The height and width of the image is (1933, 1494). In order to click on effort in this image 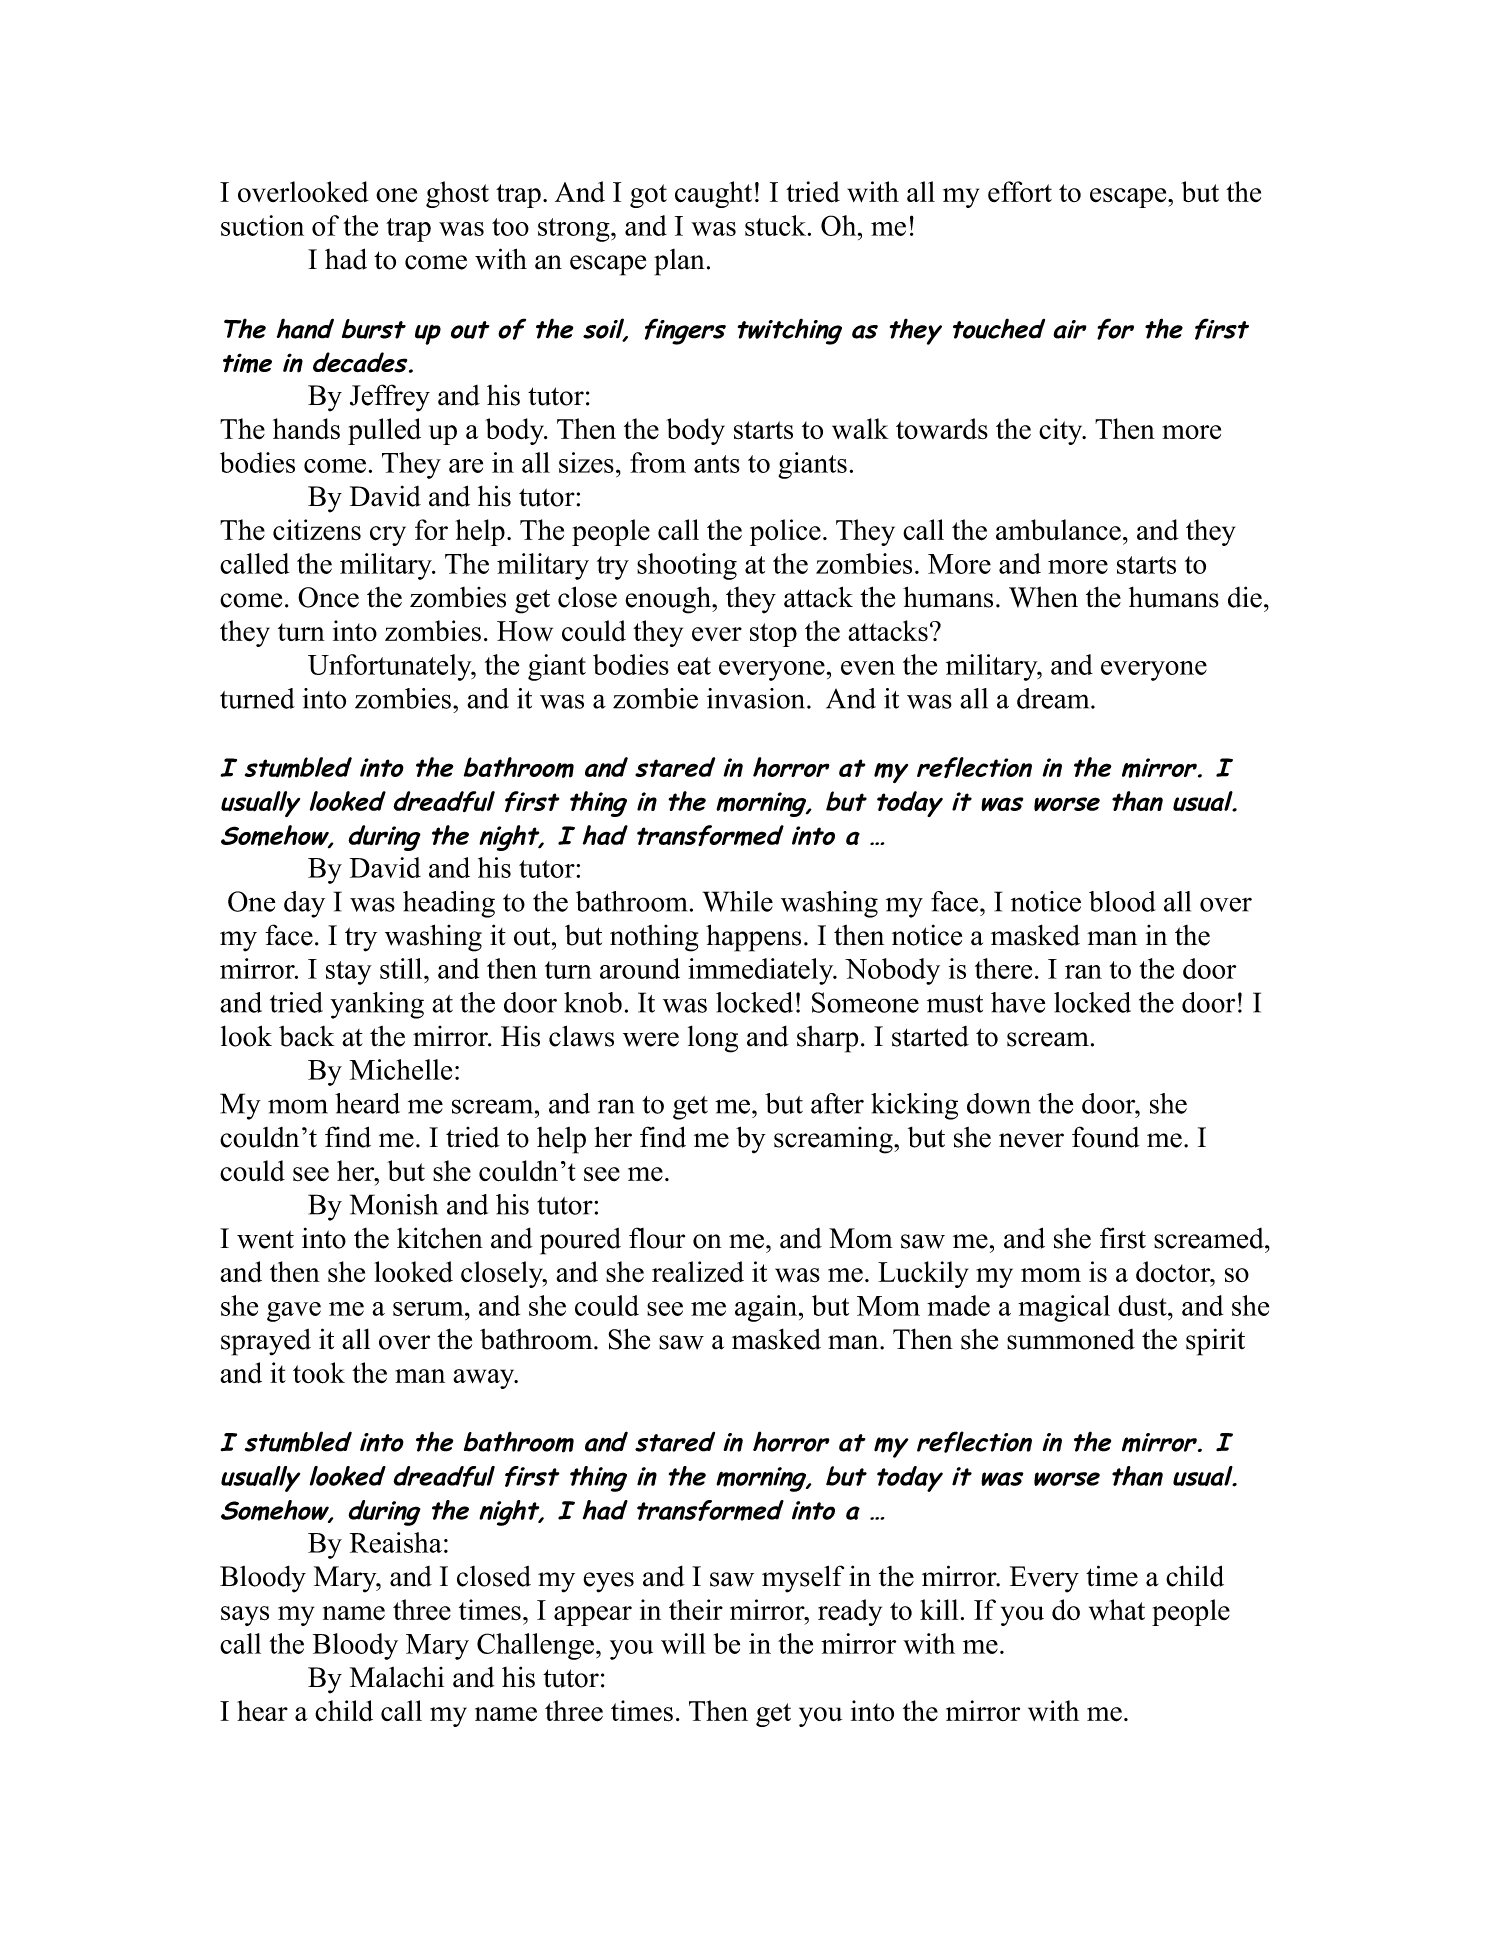, I will do `click(1020, 192)`.
